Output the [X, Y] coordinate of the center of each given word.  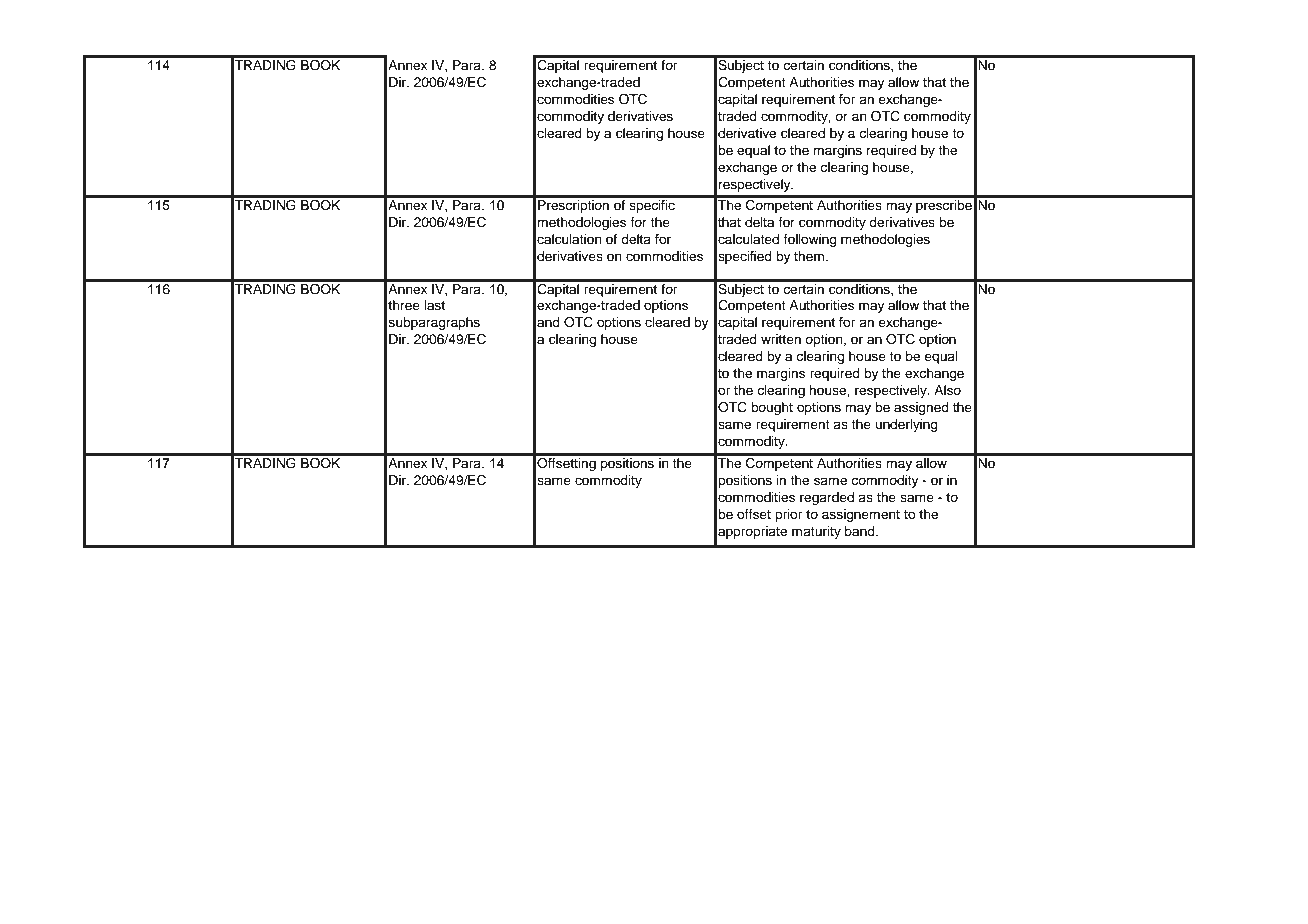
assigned [921, 408]
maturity [816, 532]
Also [947, 390]
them [809, 256]
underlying [907, 425]
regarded [827, 498]
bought [772, 408]
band [861, 531]
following [810, 240]
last [434, 305]
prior [788, 515]
